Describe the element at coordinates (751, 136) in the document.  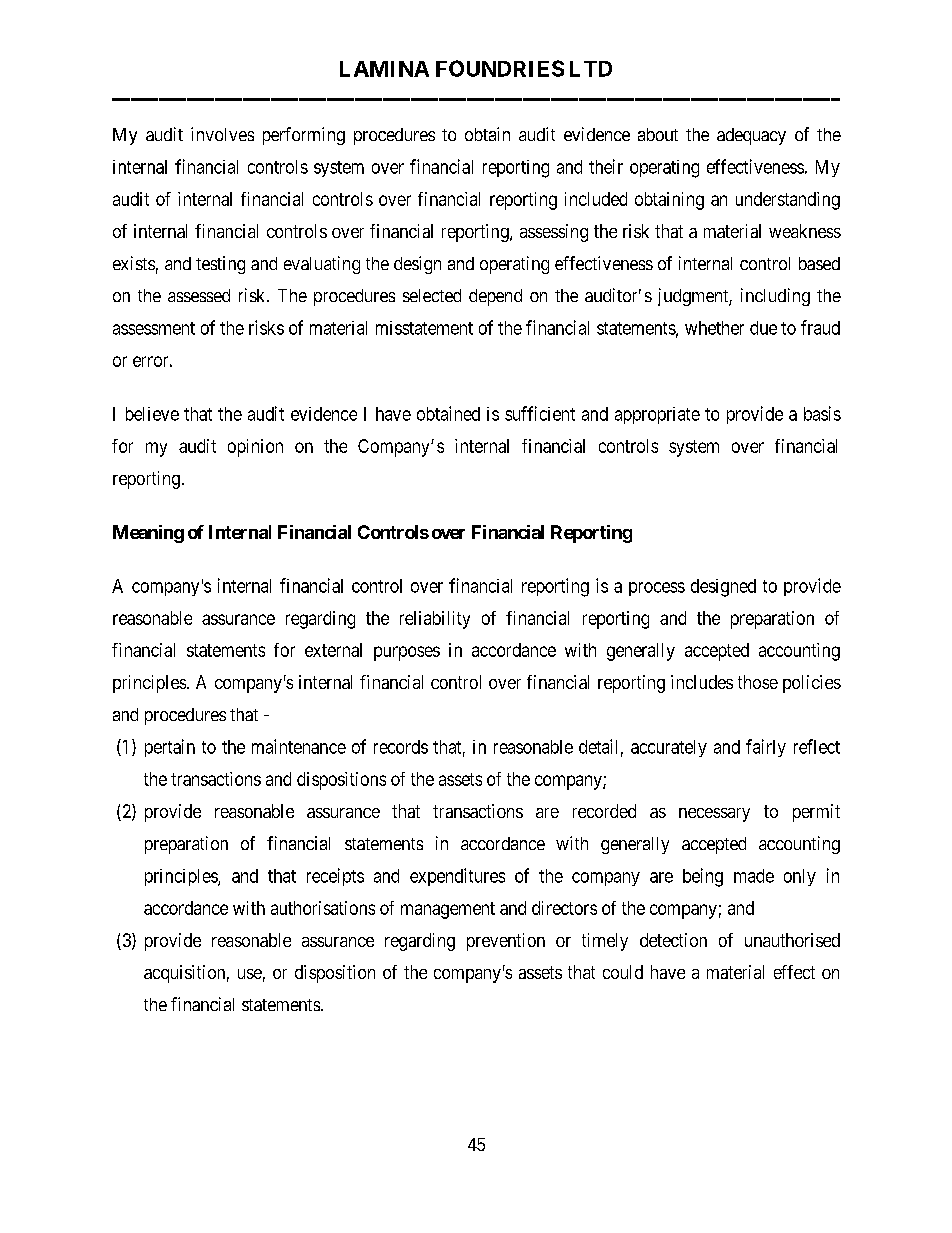
I see `adequacy` at that location.
